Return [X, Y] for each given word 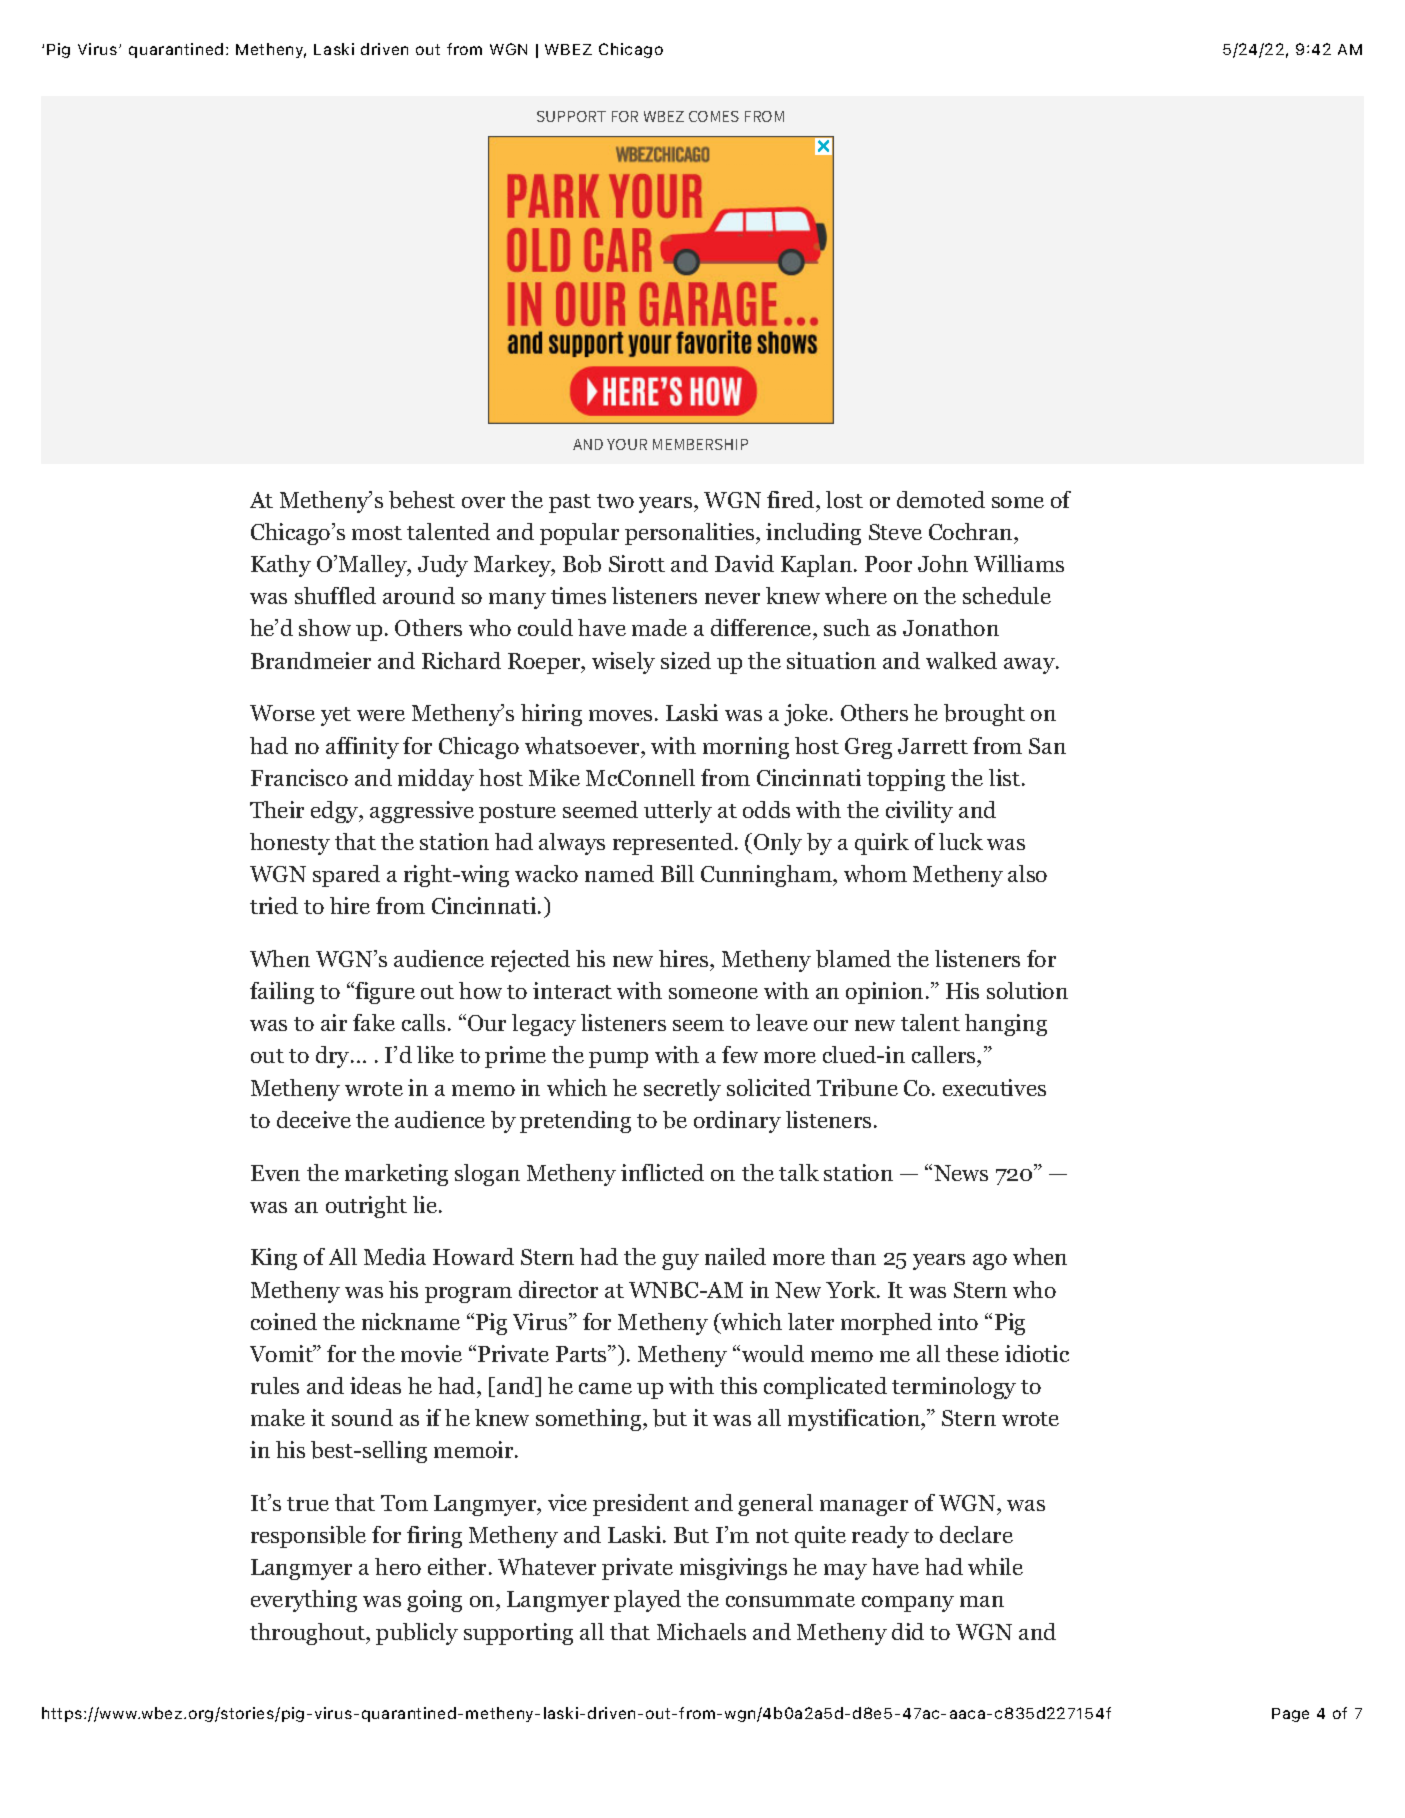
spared [346, 876]
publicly [417, 1634]
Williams [1019, 563]
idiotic [1037, 1353]
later [811, 1321]
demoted [941, 499]
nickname [411, 1321]
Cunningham [768, 876]
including [813, 534]
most [377, 533]
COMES [714, 116]
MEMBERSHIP [700, 444]
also [1027, 873]
